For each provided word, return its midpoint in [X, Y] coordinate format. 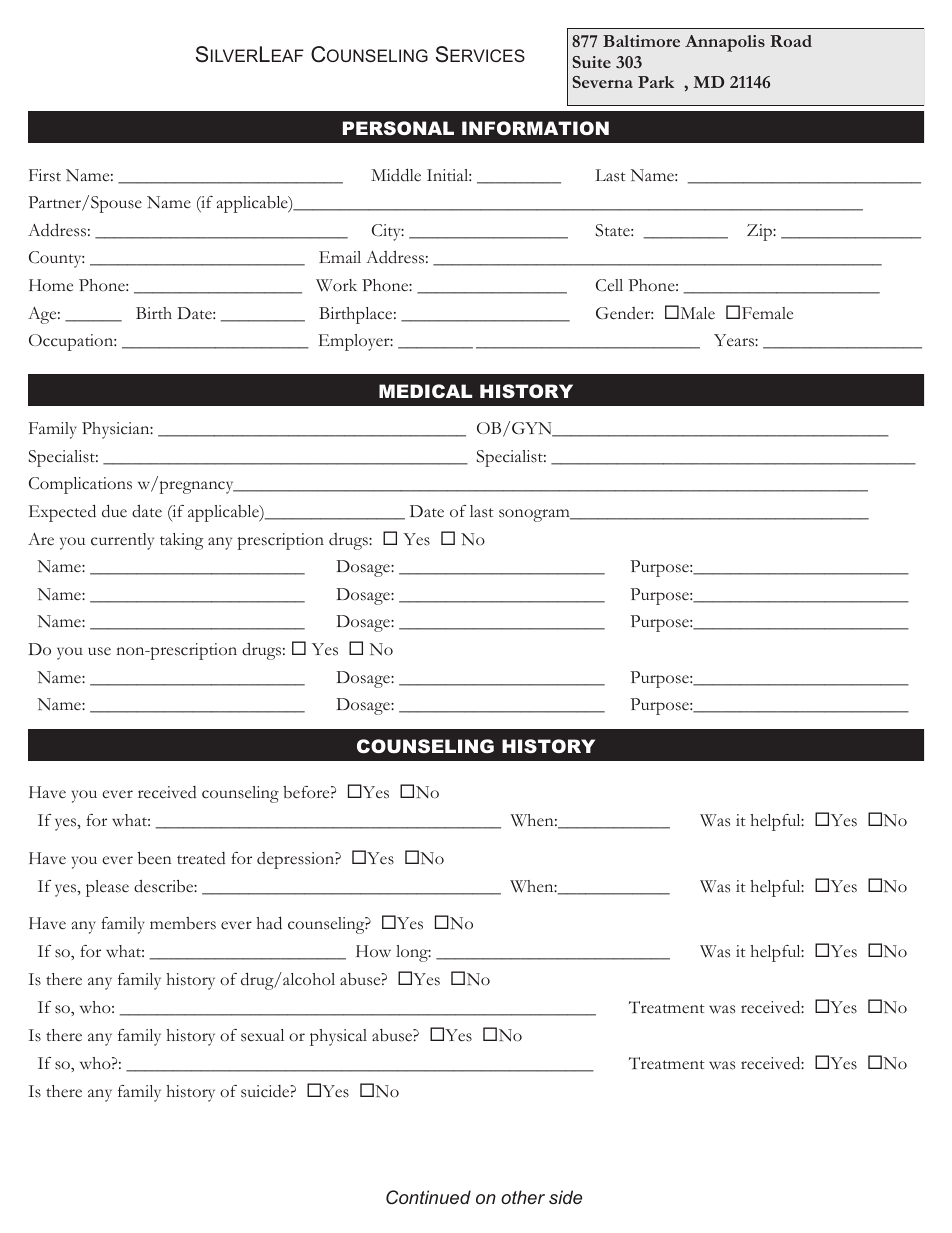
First [45, 175]
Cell [609, 285]
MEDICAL [425, 391]
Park [656, 82]
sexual [262, 1035]
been [155, 858]
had [269, 923]
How [373, 951]
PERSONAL [398, 128]
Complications [80, 485]
